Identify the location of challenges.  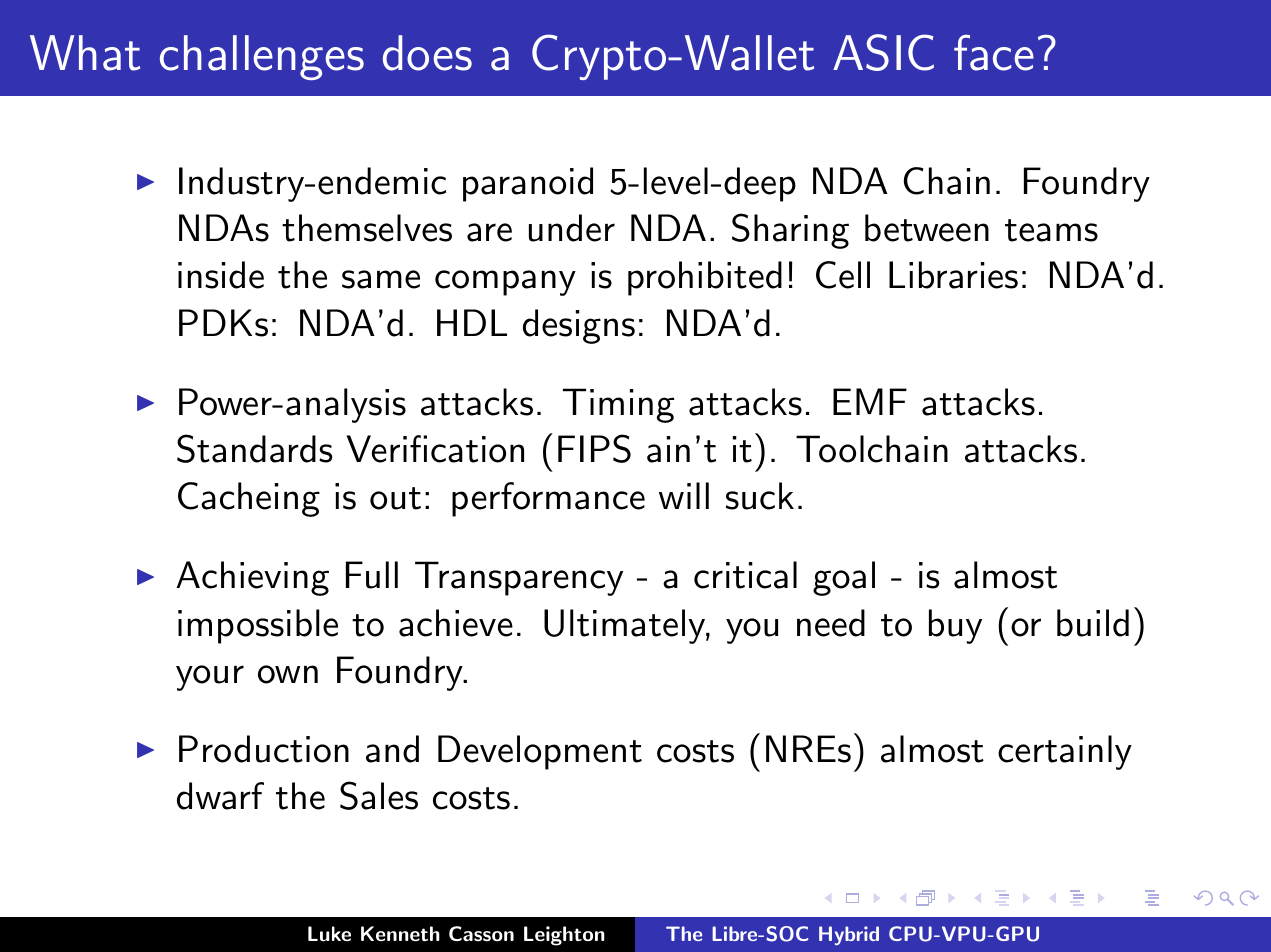
(262, 57).
